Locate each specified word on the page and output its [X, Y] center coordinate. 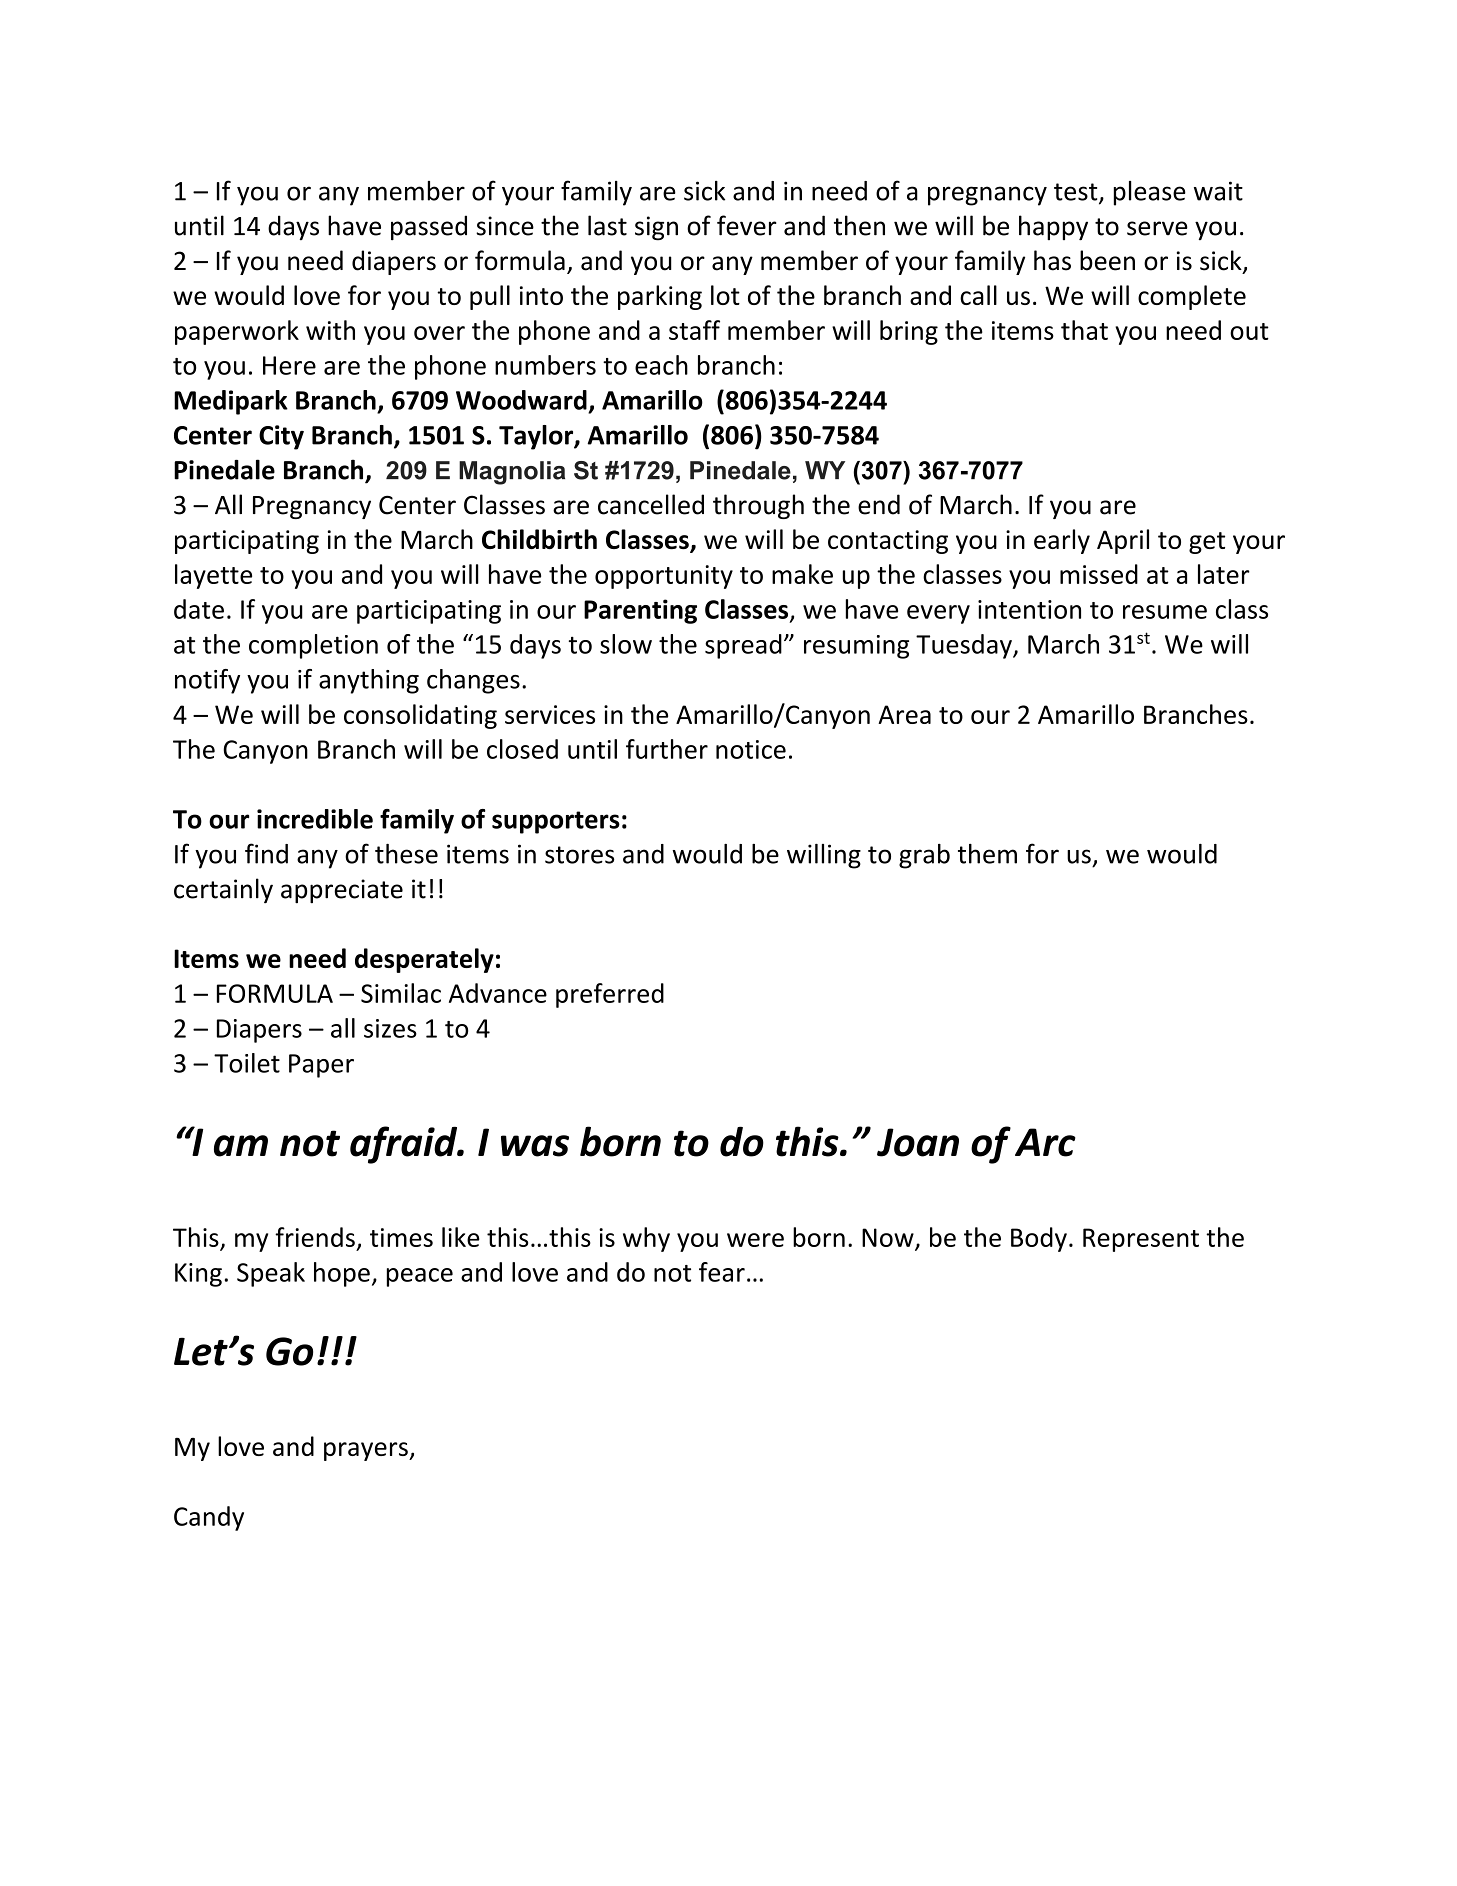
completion [313, 646]
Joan [918, 1142]
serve [1157, 228]
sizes [390, 1028]
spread [743, 646]
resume [1165, 612]
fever [747, 225]
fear [722, 1272]
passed [429, 227]
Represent [1141, 1240]
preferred [610, 995]
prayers [367, 1451]
